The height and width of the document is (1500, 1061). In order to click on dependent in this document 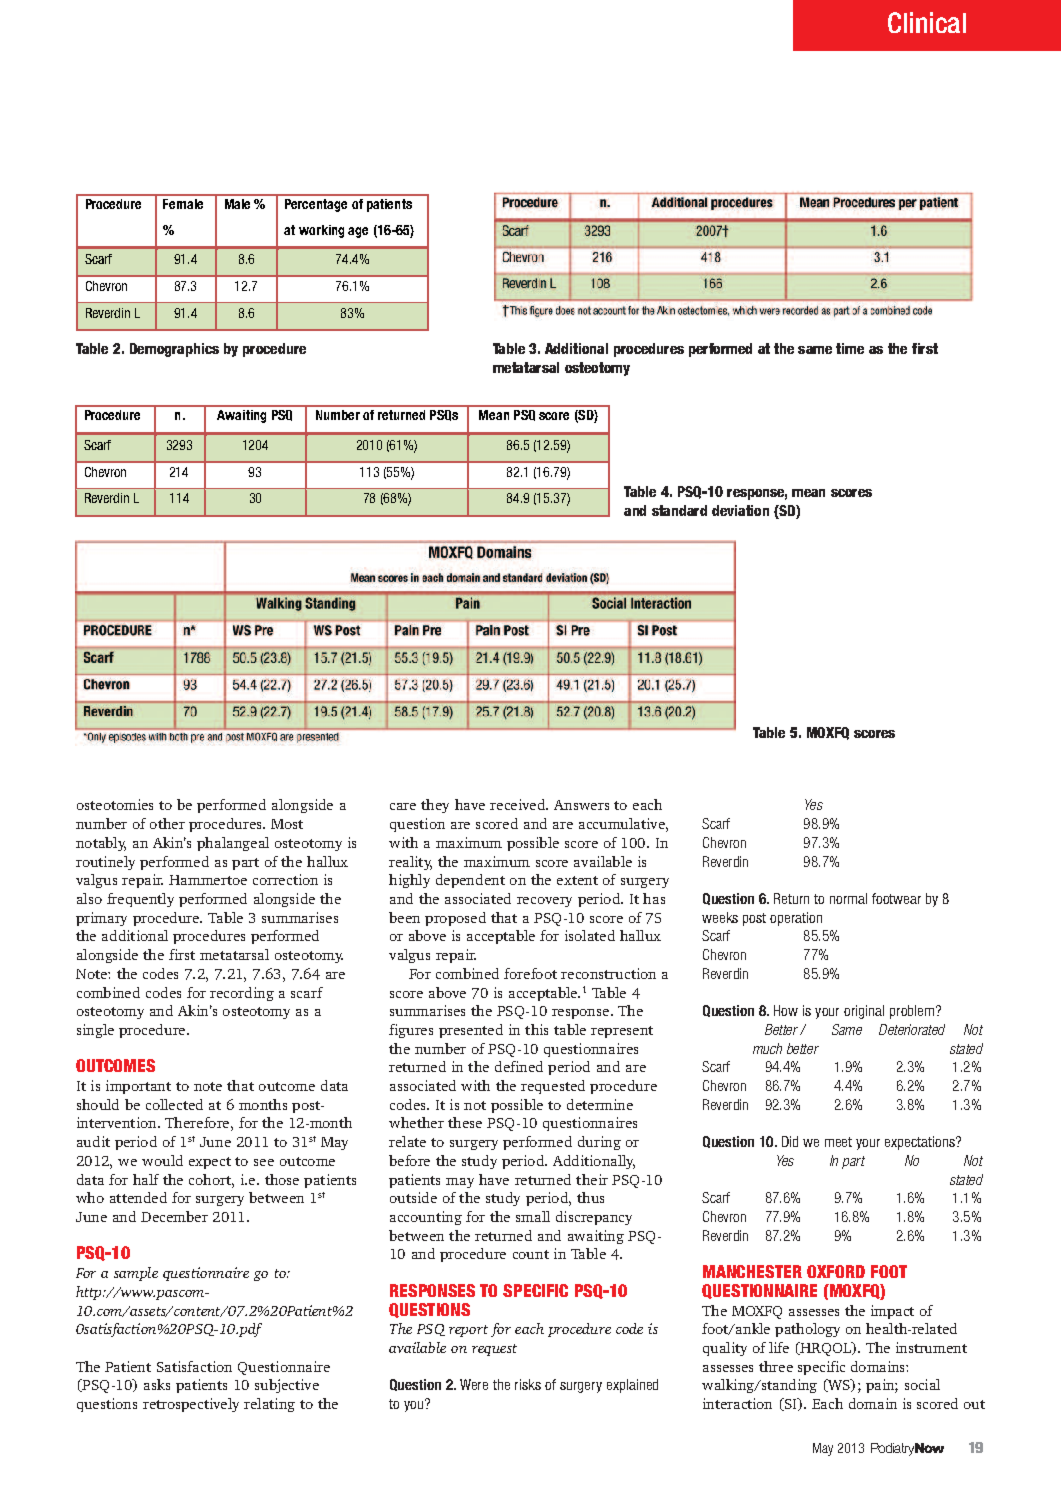, I will do `click(470, 881)`.
